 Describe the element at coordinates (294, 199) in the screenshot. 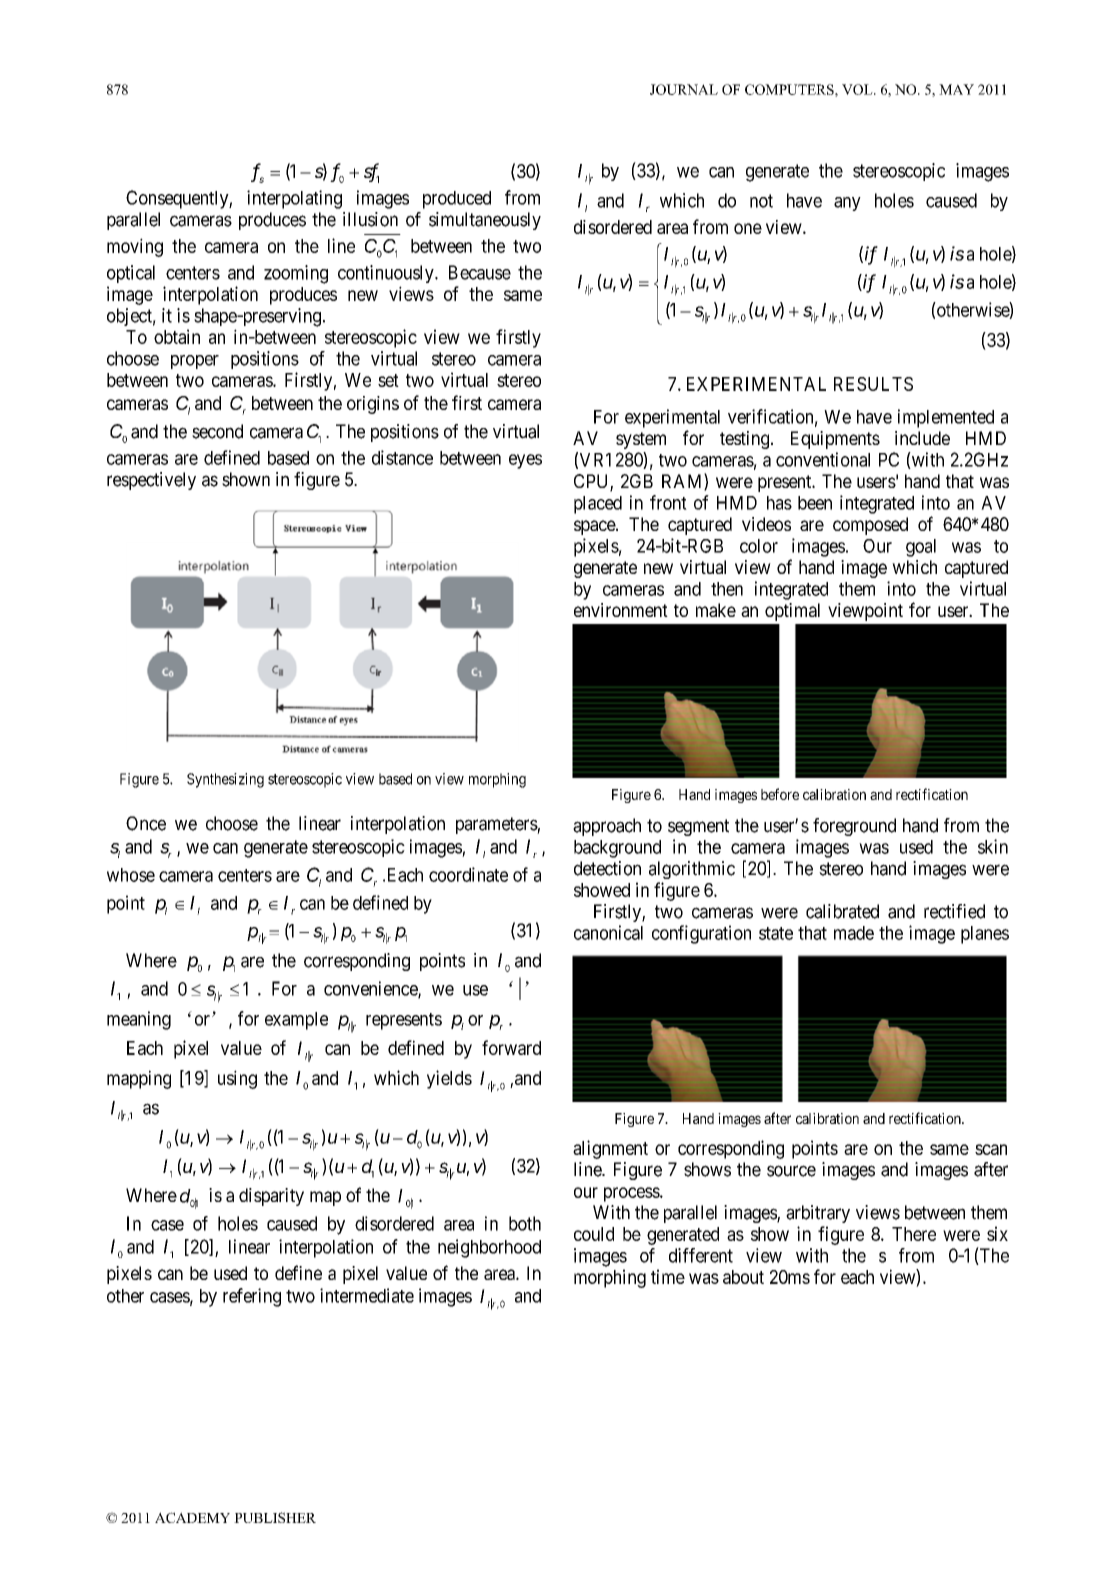

I see `interpolating` at that location.
